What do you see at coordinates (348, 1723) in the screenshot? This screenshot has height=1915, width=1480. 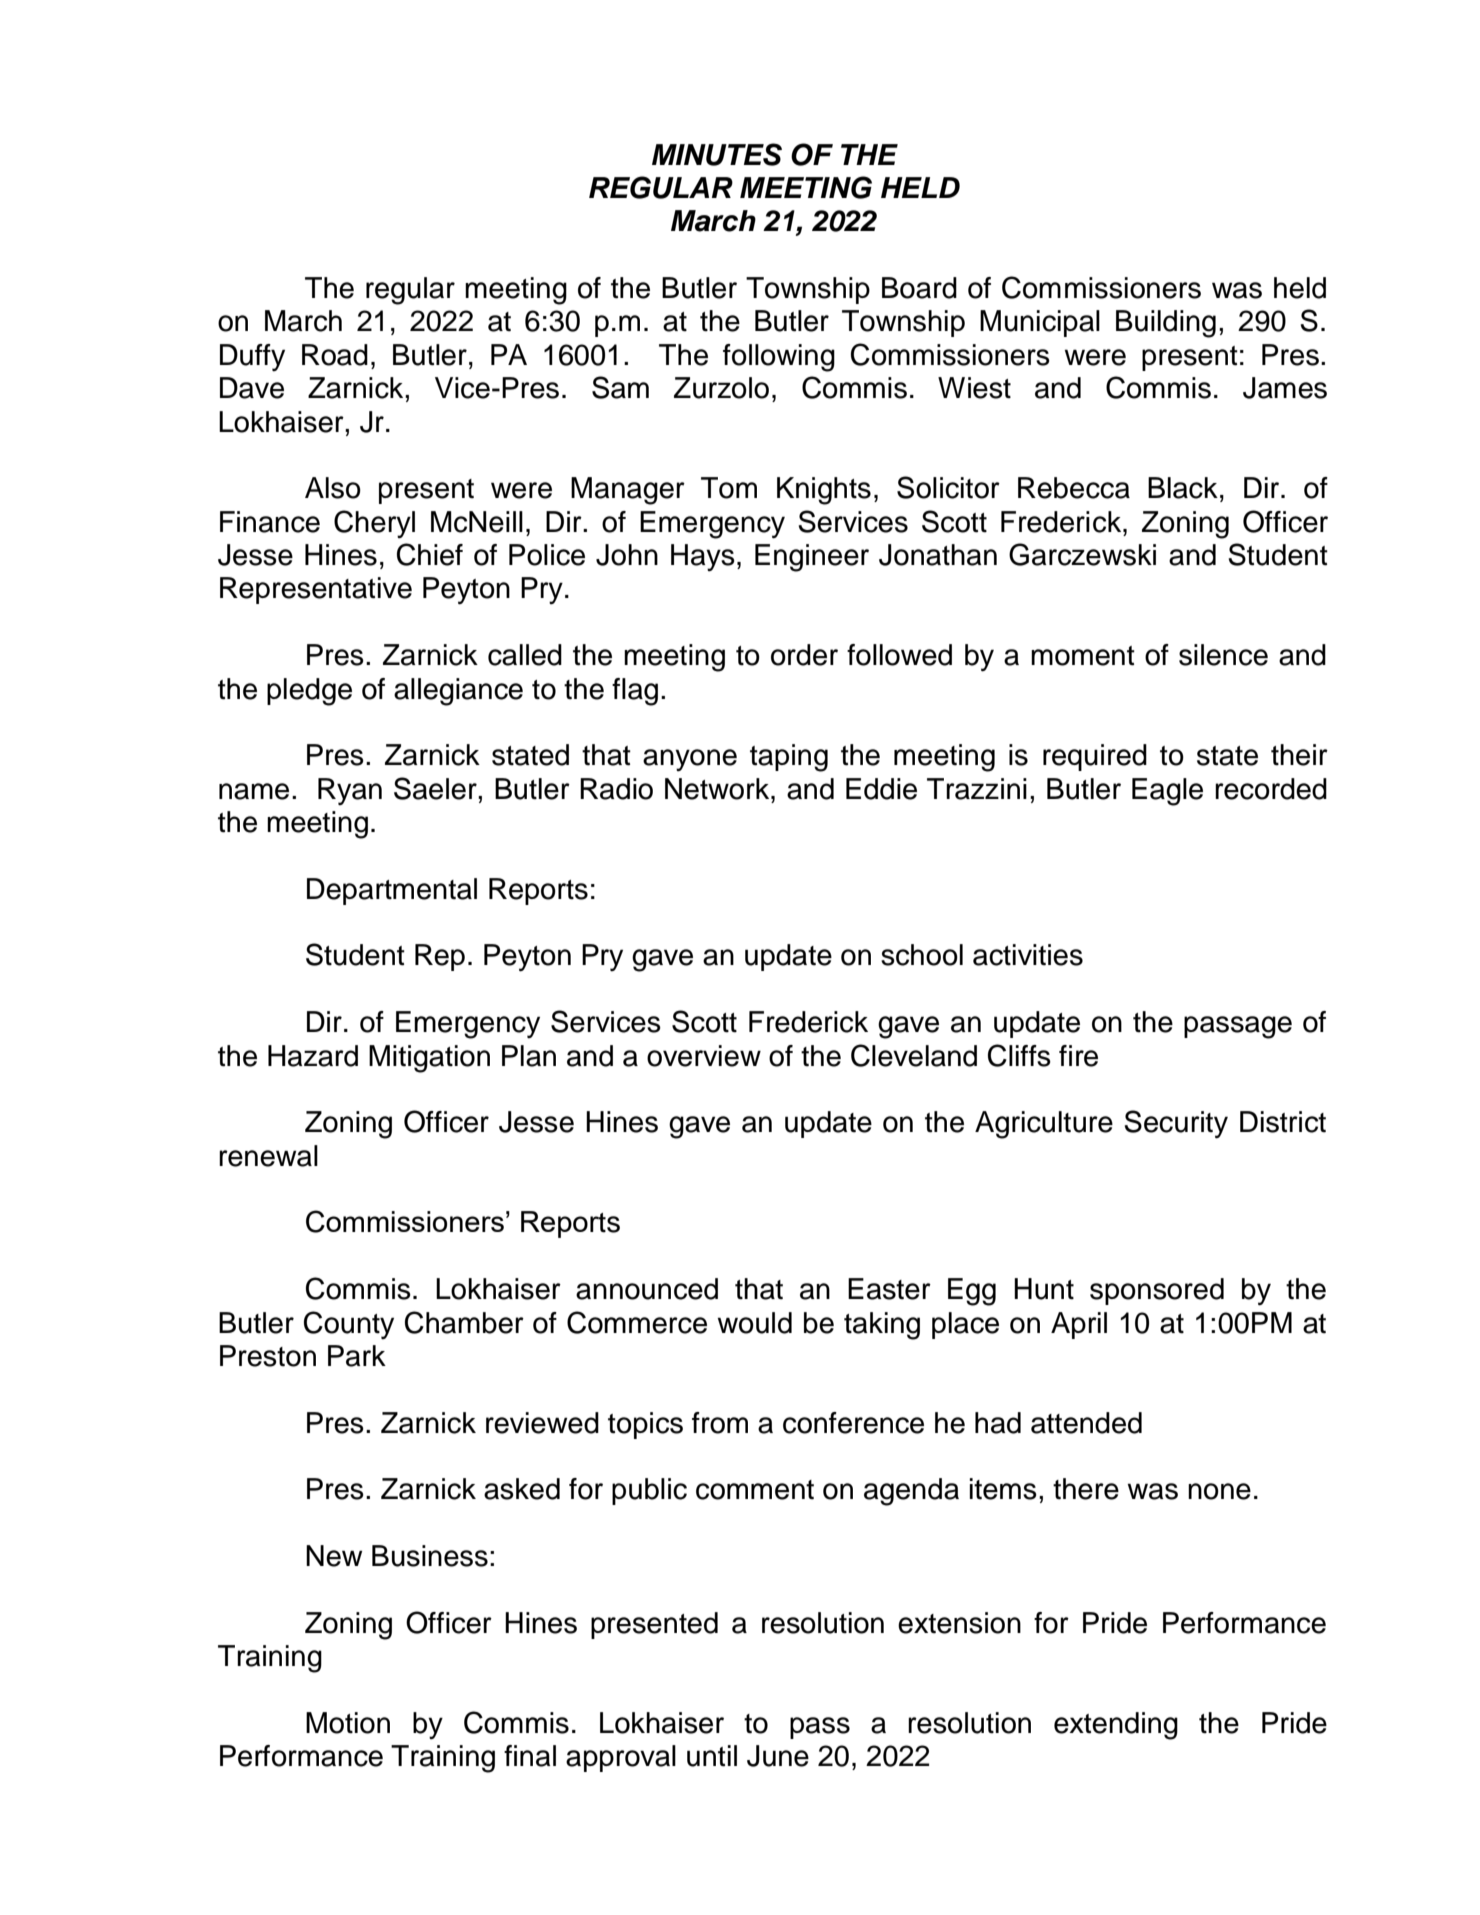 I see `Motion` at bounding box center [348, 1723].
